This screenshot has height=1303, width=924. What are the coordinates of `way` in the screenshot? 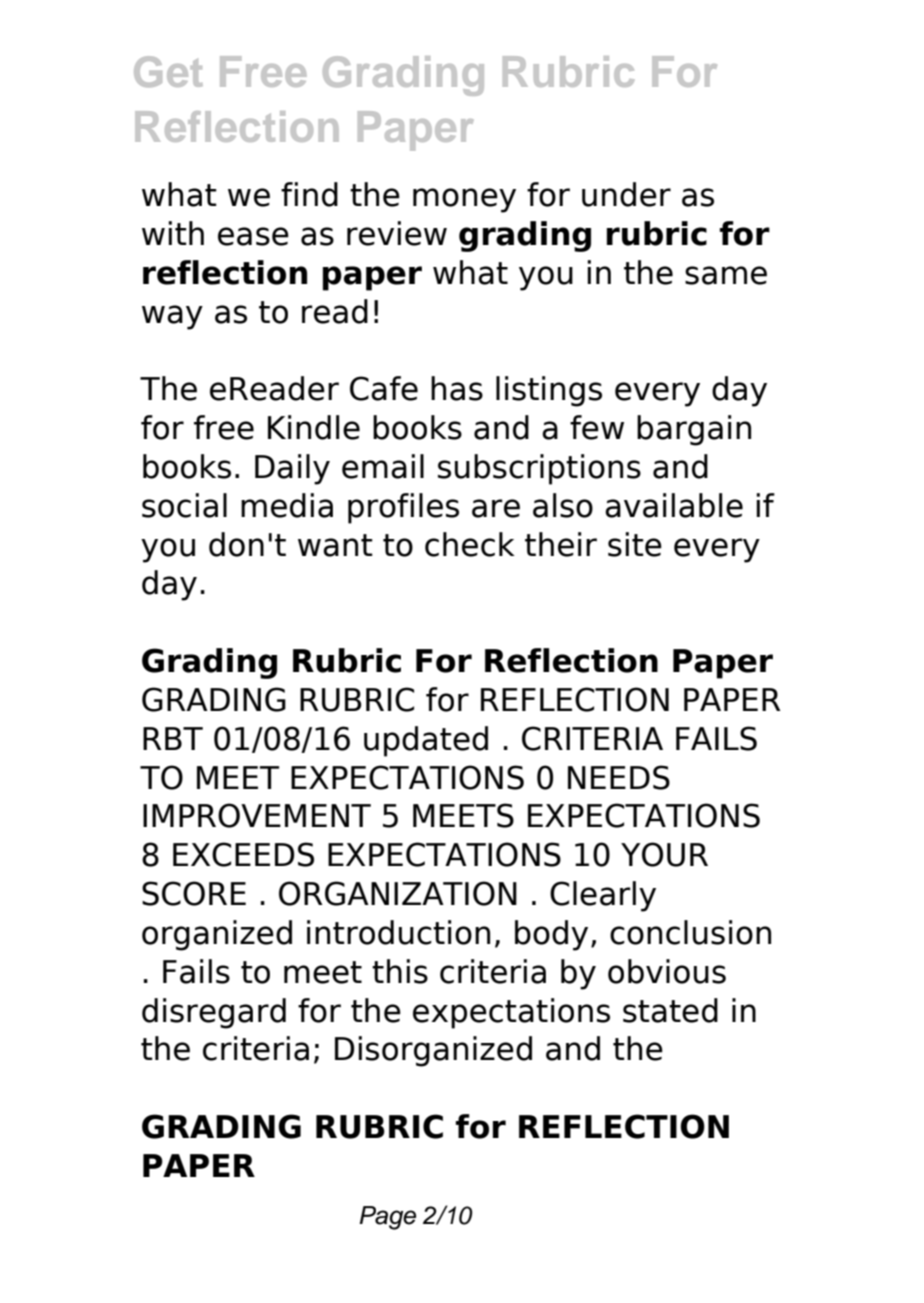 It's located at (172, 317).
